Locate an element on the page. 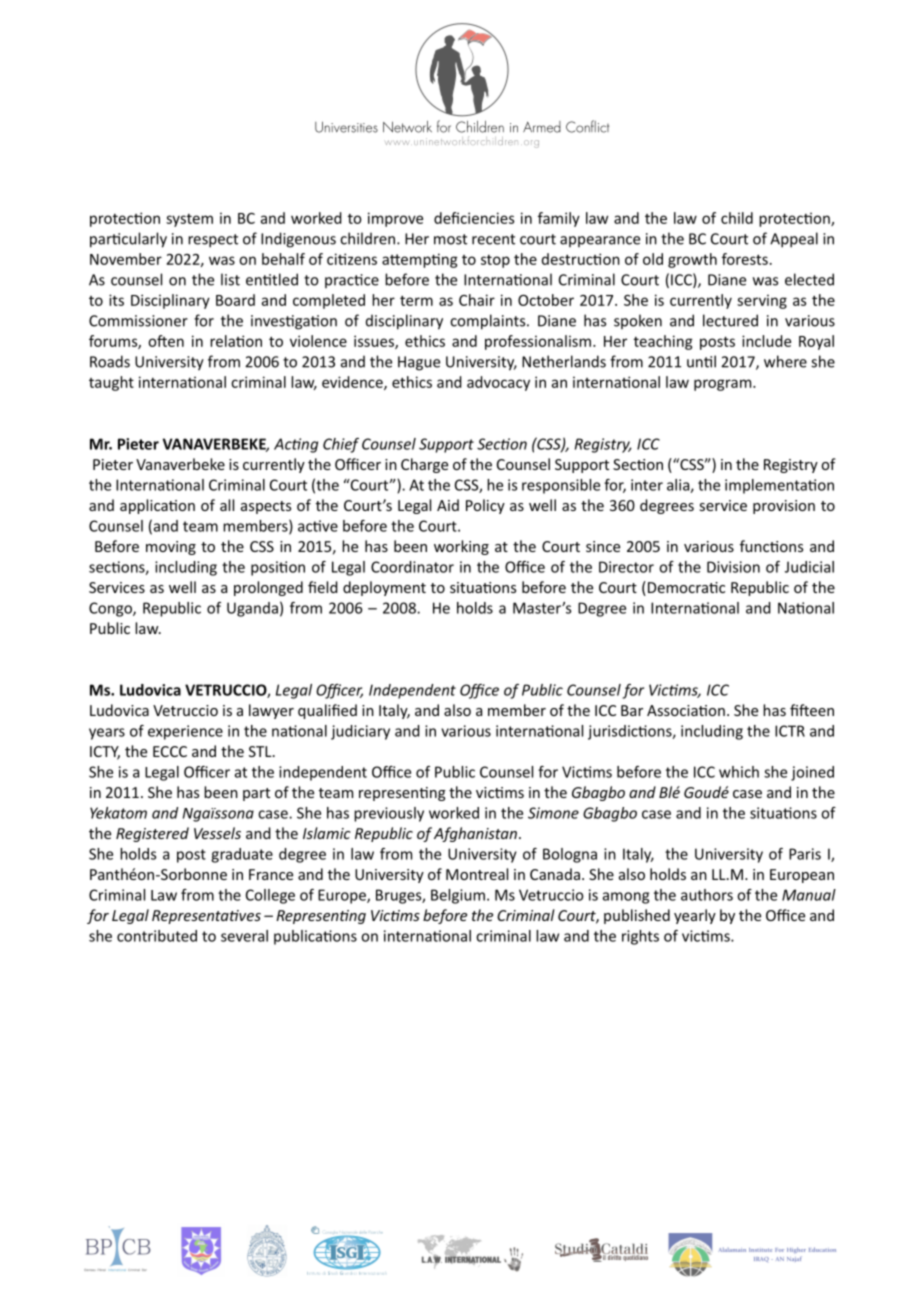  Conflict is located at coordinates (587, 126).
